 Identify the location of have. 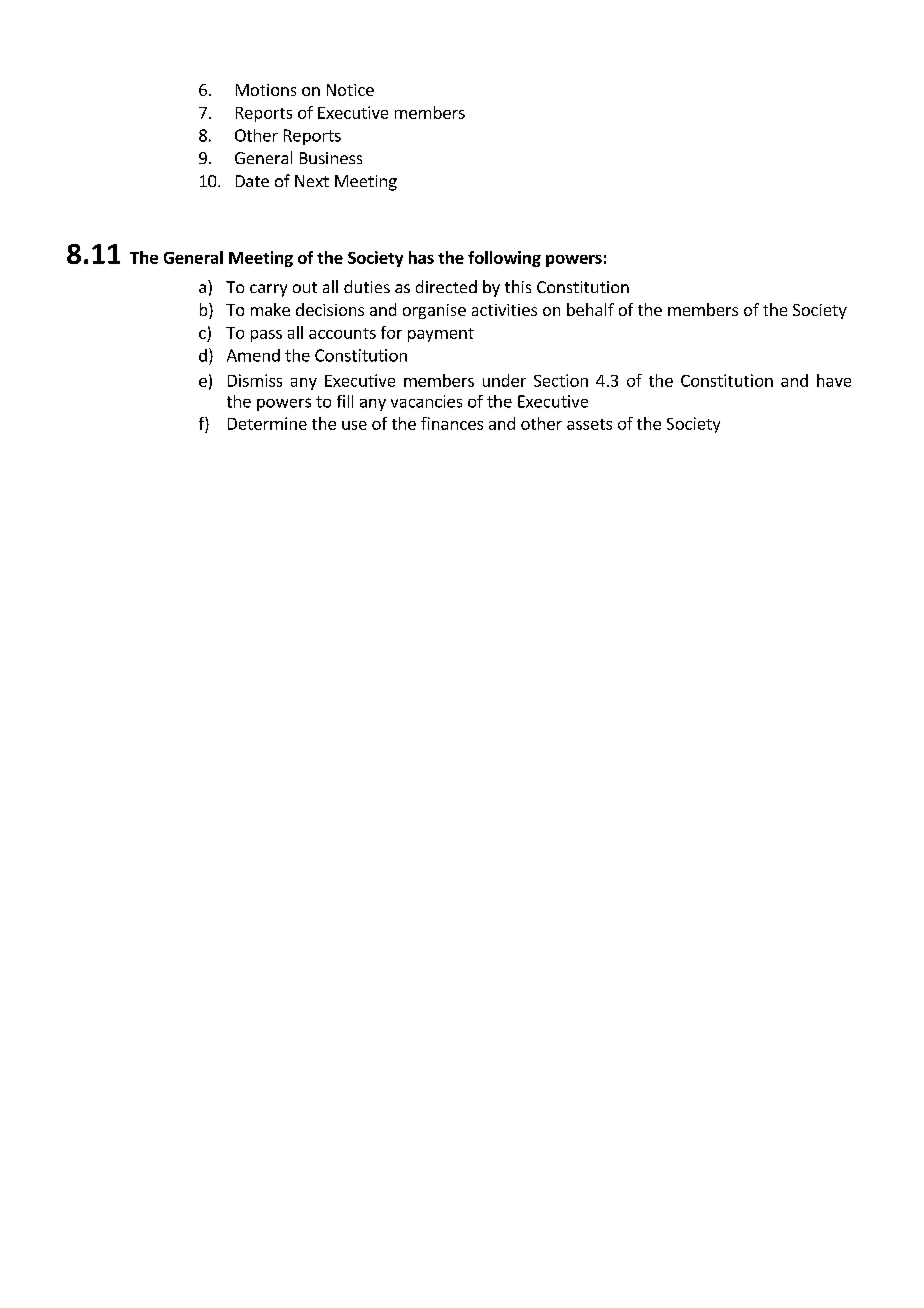
(834, 380).
